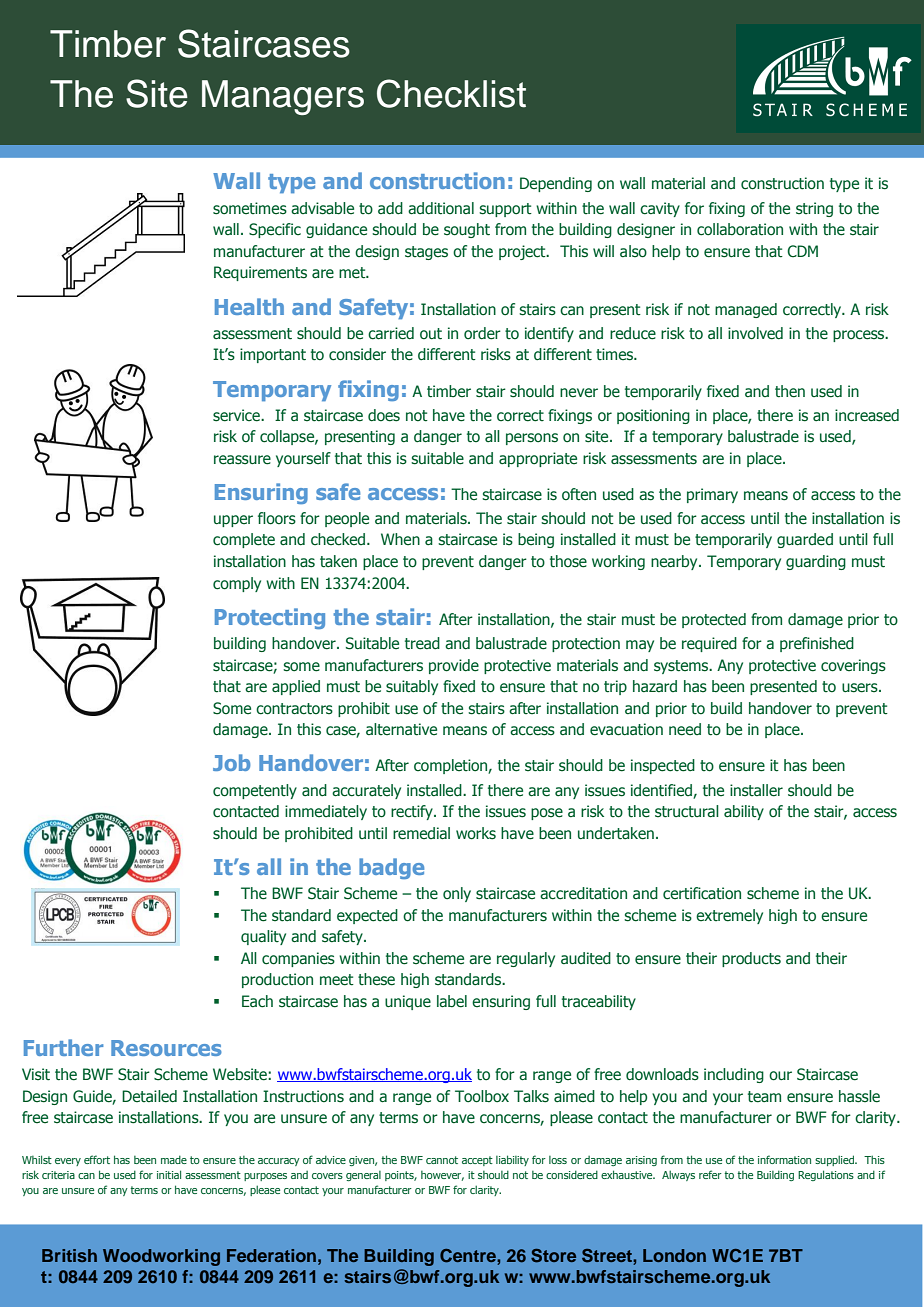  I want to click on provide, so click(454, 666).
